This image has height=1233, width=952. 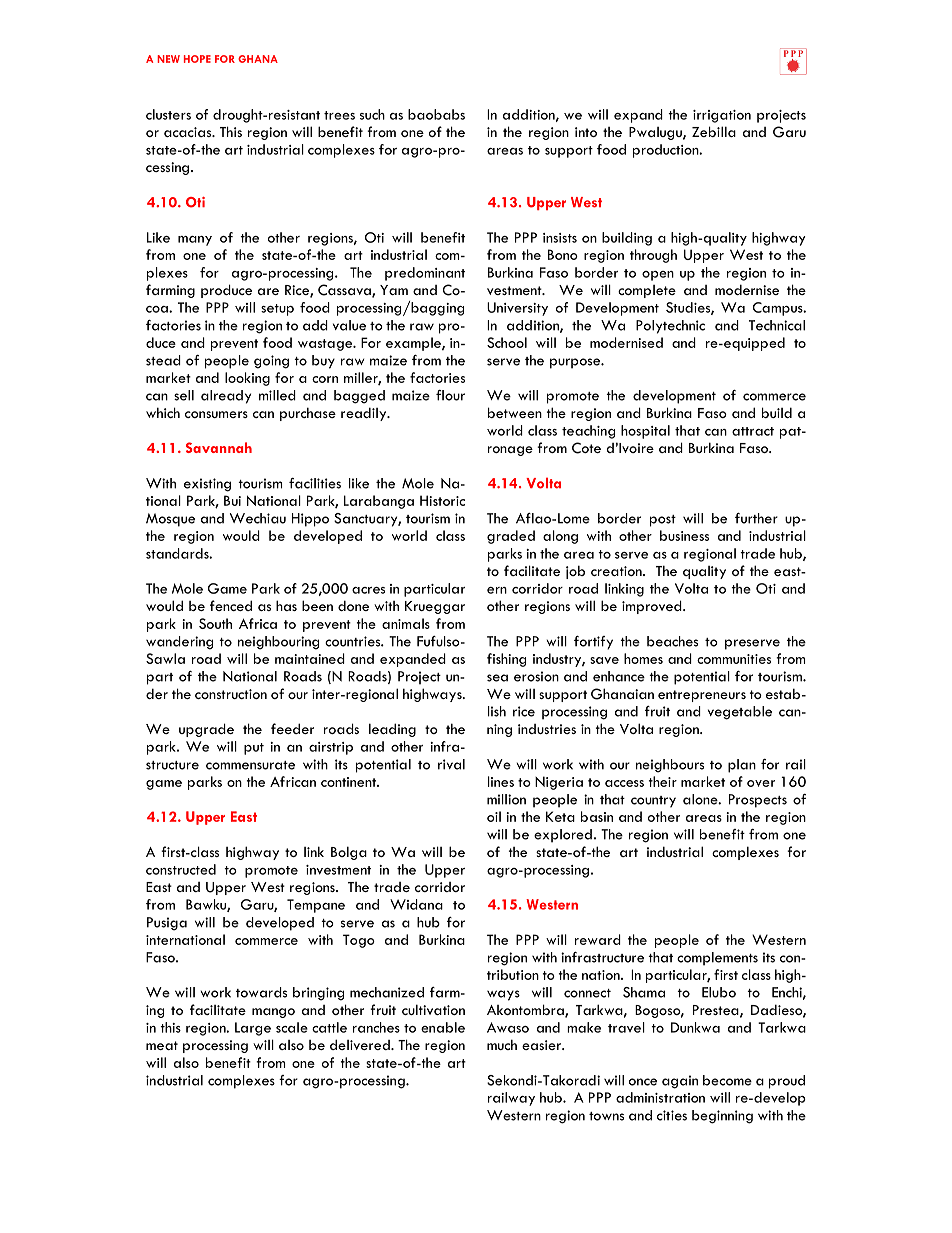 What do you see at coordinates (450, 395) in the image?
I see `flour` at bounding box center [450, 395].
